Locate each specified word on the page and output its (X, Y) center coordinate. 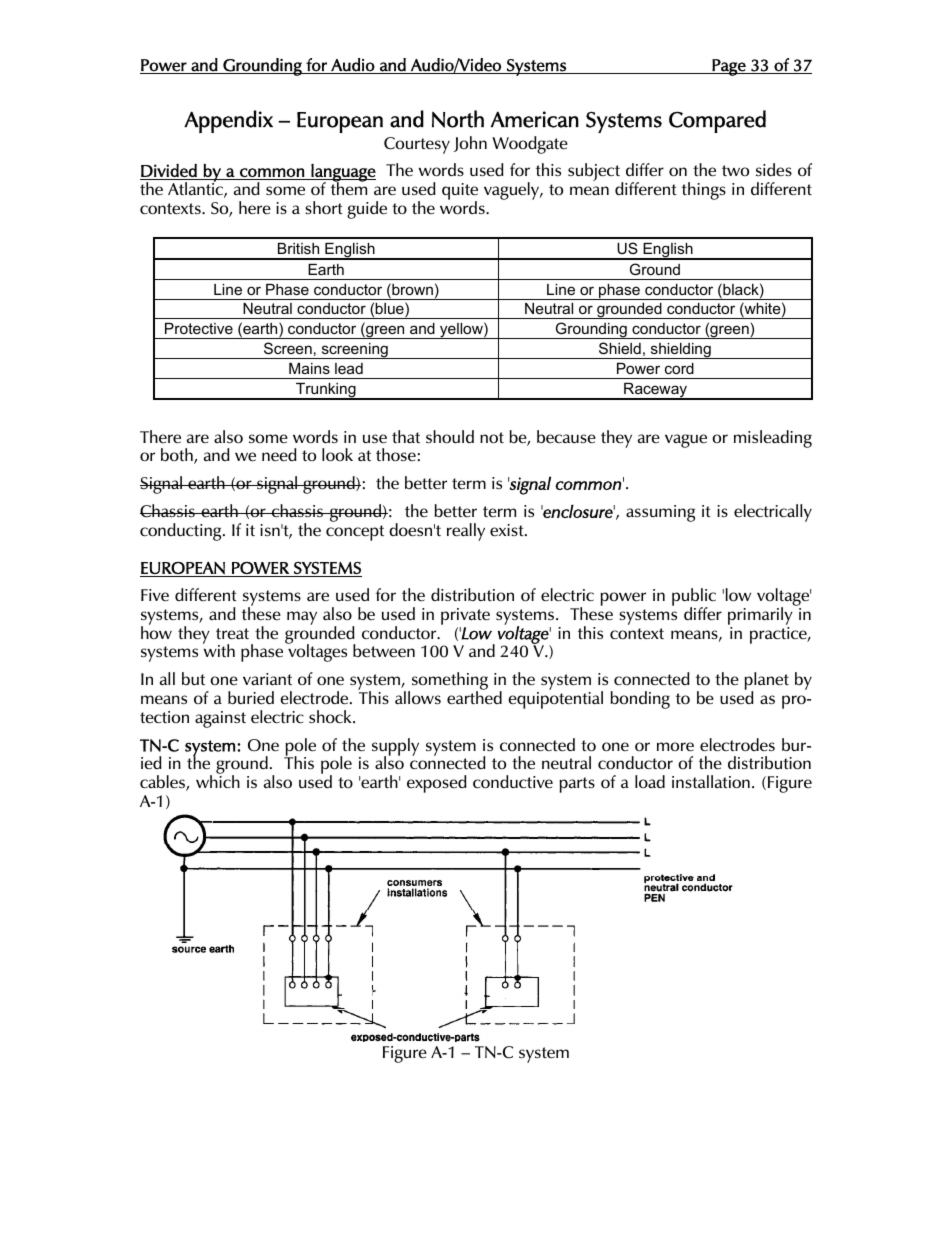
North (458, 119)
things (704, 191)
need (279, 454)
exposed (437, 784)
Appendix (228, 121)
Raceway (656, 391)
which (218, 780)
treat (232, 633)
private (465, 618)
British (298, 248)
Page (729, 67)
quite (460, 193)
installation (711, 781)
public (694, 598)
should (450, 436)
